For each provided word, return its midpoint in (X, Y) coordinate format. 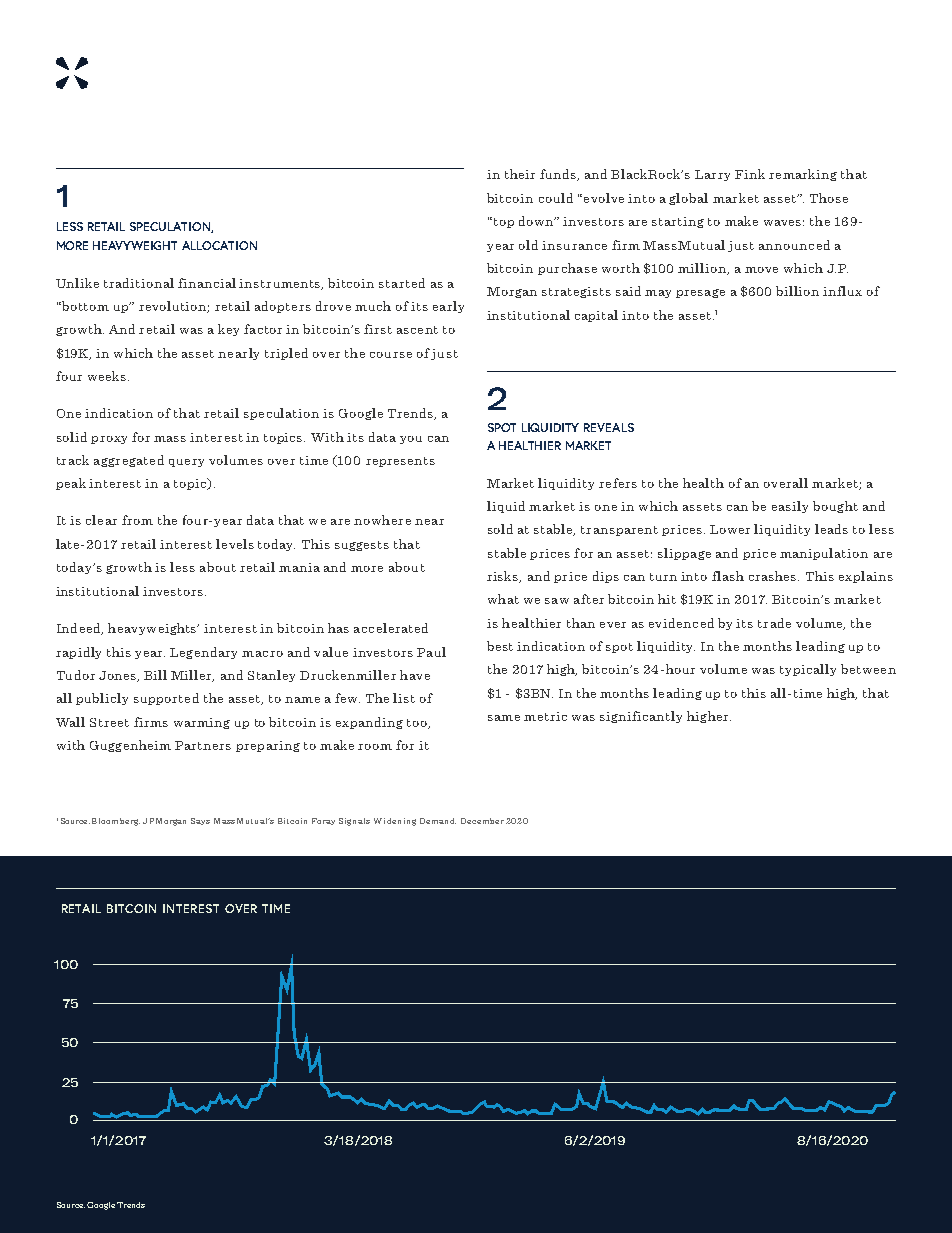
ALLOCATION (219, 245)
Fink (750, 174)
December (482, 821)
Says (200, 821)
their (520, 174)
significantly (641, 717)
